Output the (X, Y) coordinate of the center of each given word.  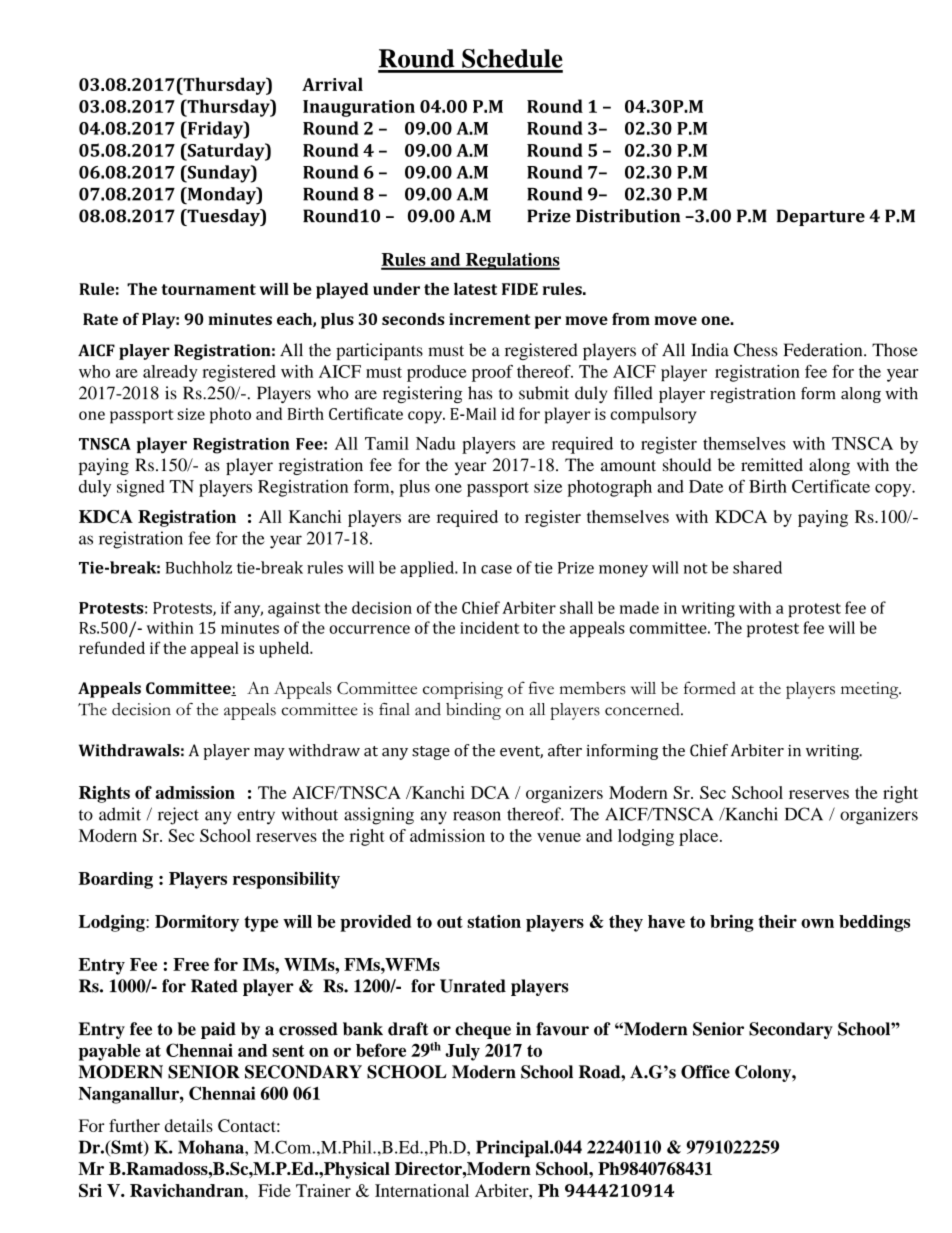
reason (477, 816)
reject (178, 816)
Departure (821, 217)
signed (141, 488)
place (700, 837)
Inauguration (359, 108)
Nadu (435, 443)
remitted (772, 465)
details (189, 1125)
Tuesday (223, 217)
